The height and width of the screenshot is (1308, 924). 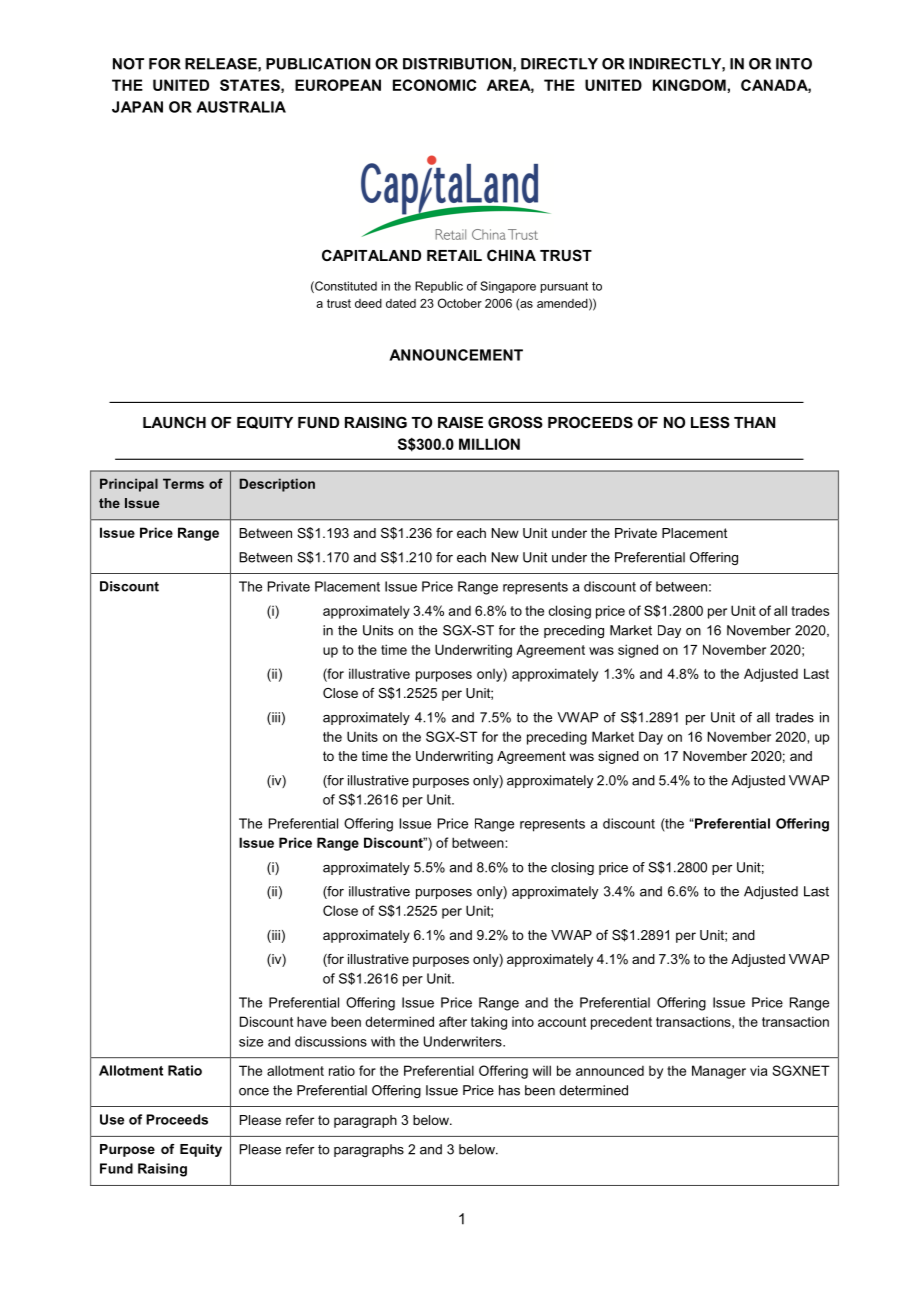 What do you see at coordinates (710, 422) in the screenshot?
I see `LESS` at bounding box center [710, 422].
